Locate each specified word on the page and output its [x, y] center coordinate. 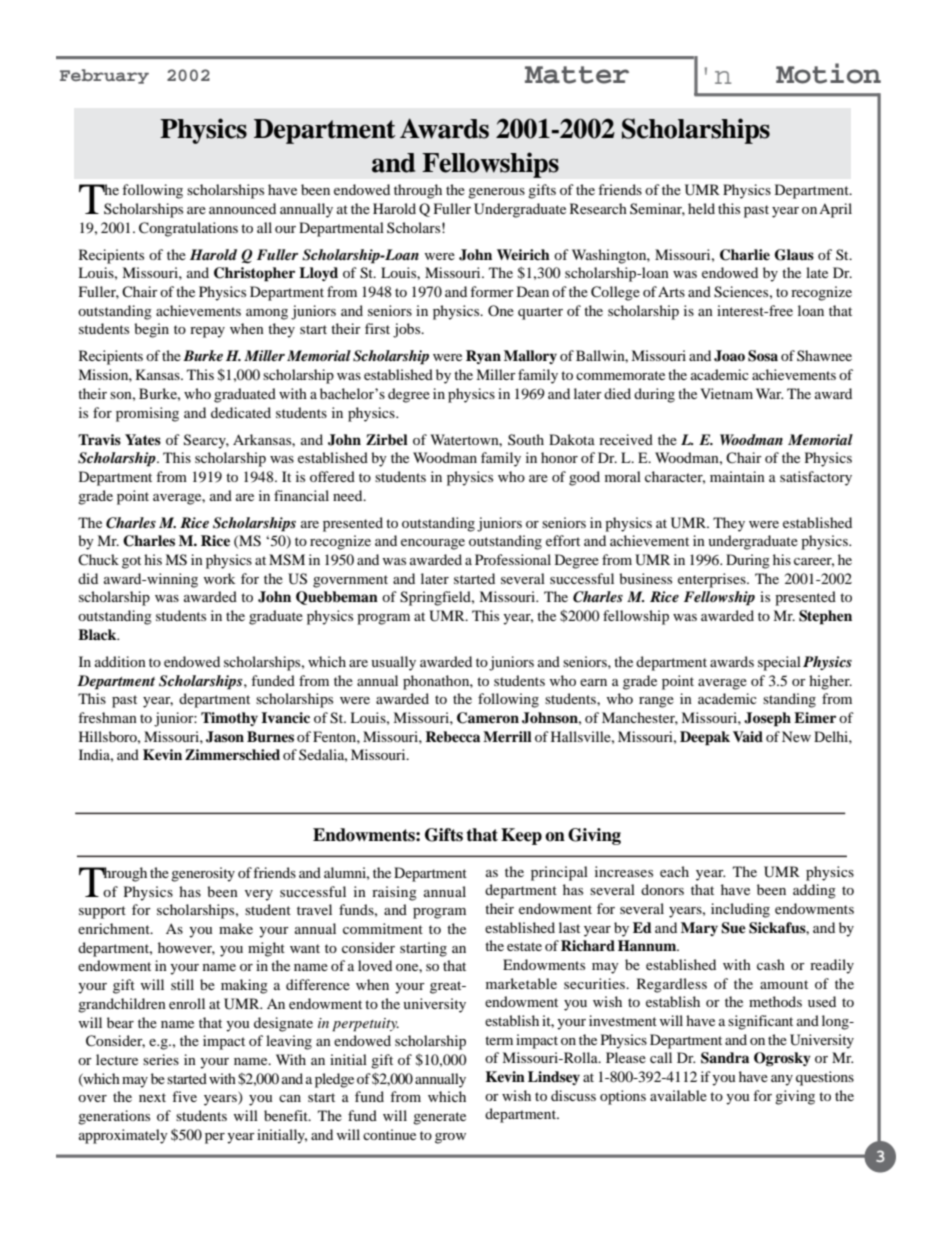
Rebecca [452, 736]
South [526, 439]
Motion [828, 73]
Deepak [705, 738]
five [184, 1096]
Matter [577, 75]
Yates [143, 439]
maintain [737, 476]
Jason [225, 737]
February [104, 76]
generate [439, 1118]
